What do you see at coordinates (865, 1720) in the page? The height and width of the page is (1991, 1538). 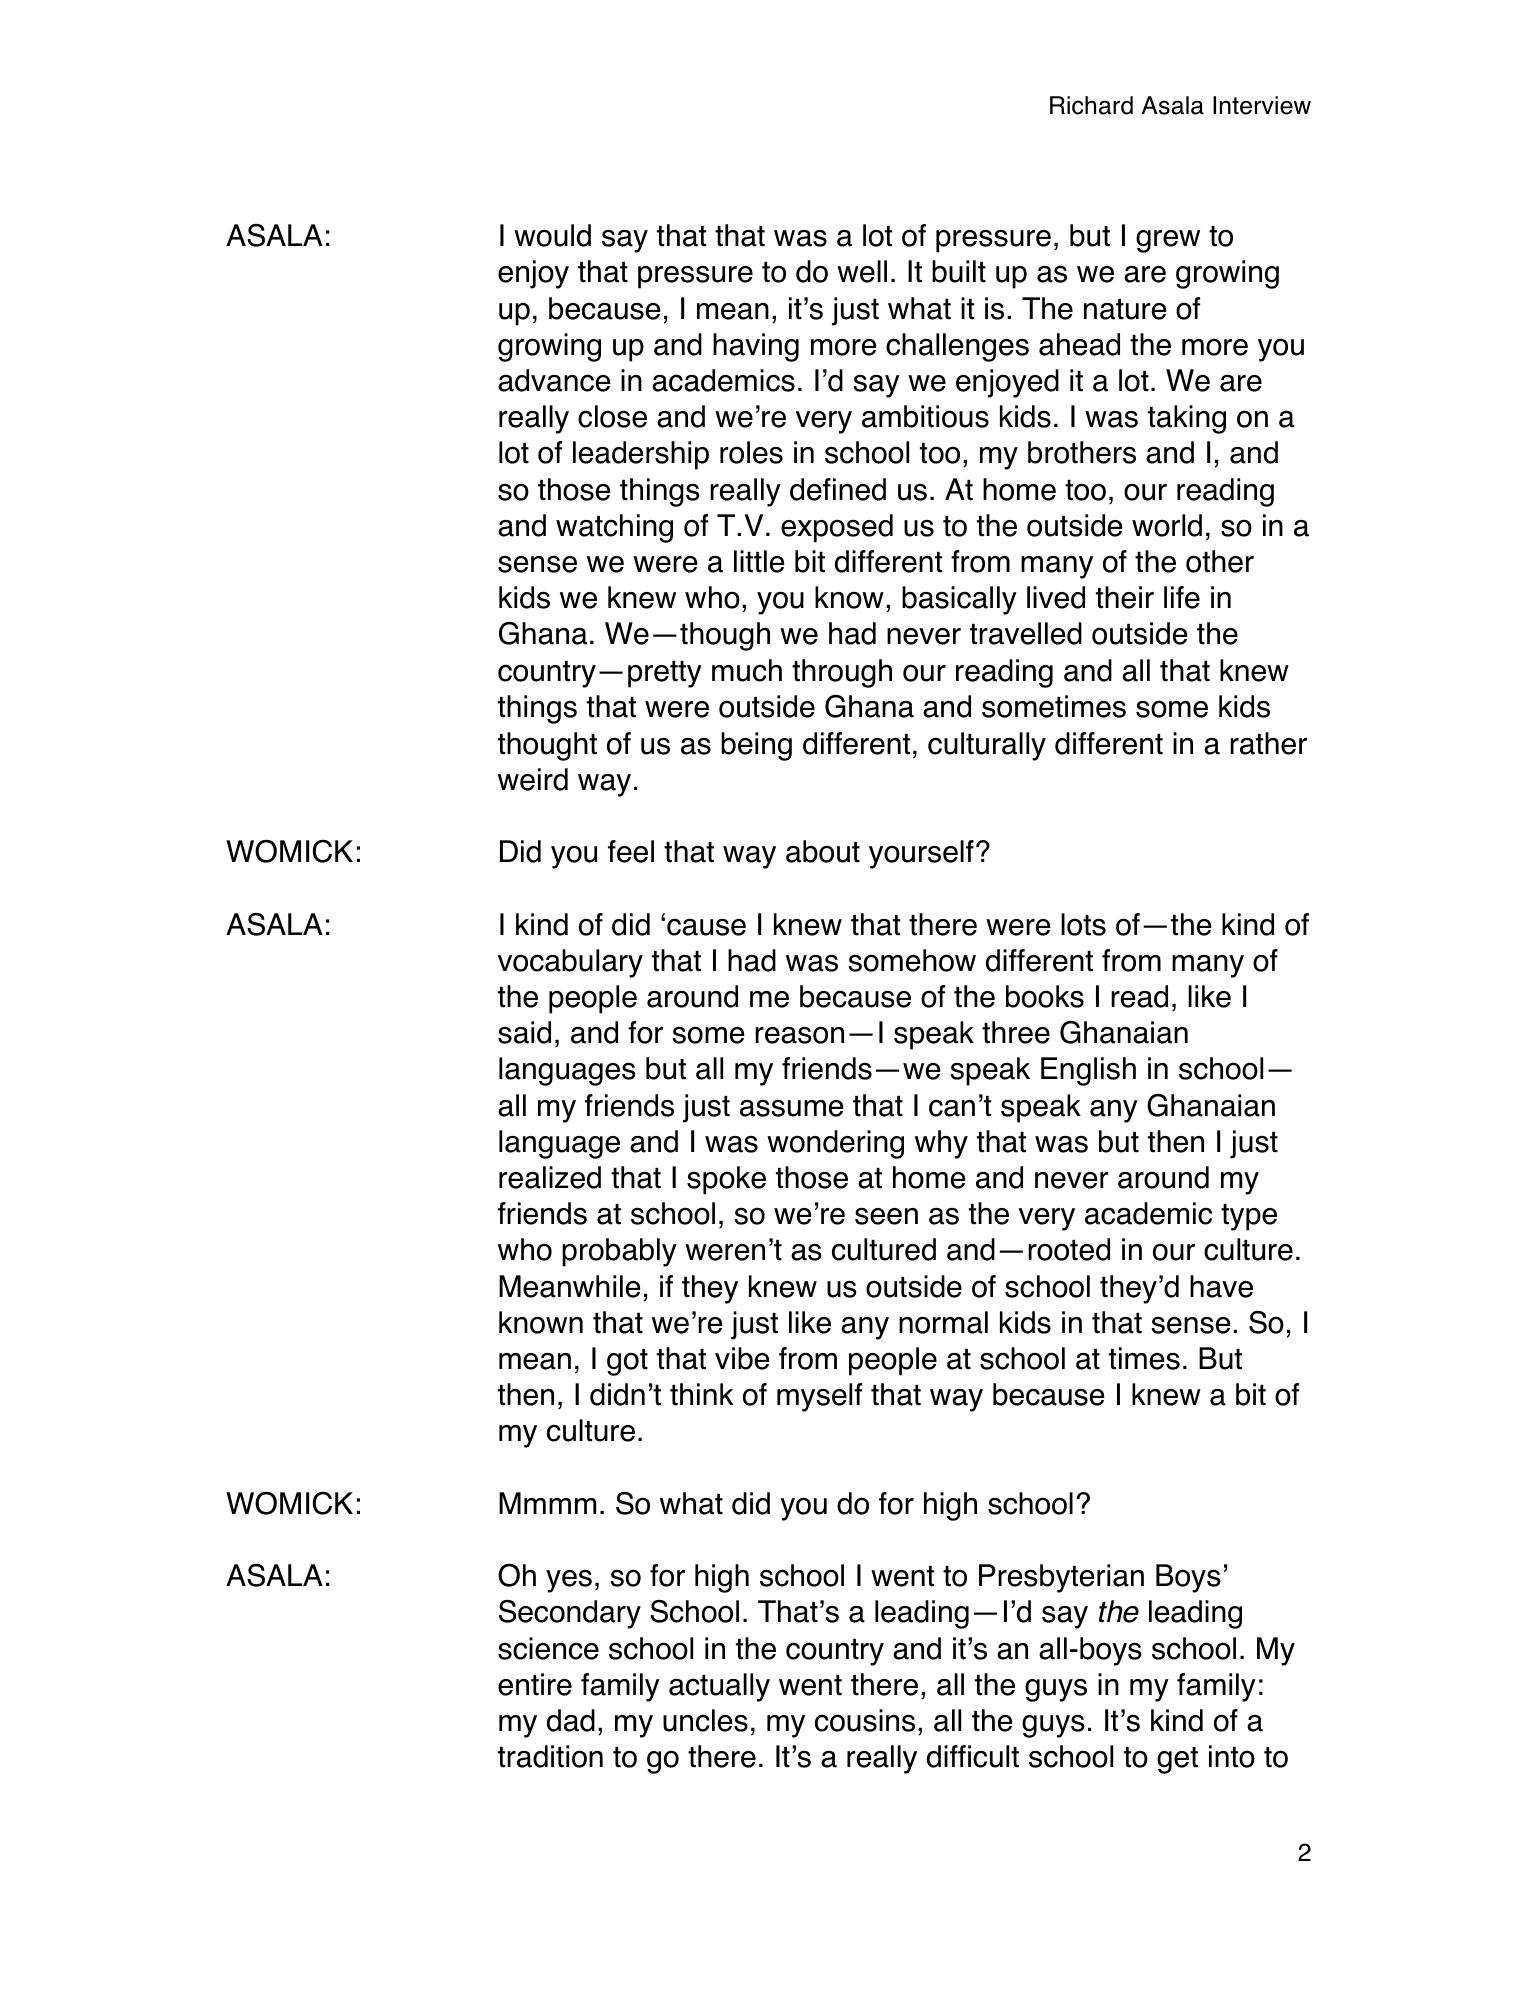 I see `cousins` at bounding box center [865, 1720].
